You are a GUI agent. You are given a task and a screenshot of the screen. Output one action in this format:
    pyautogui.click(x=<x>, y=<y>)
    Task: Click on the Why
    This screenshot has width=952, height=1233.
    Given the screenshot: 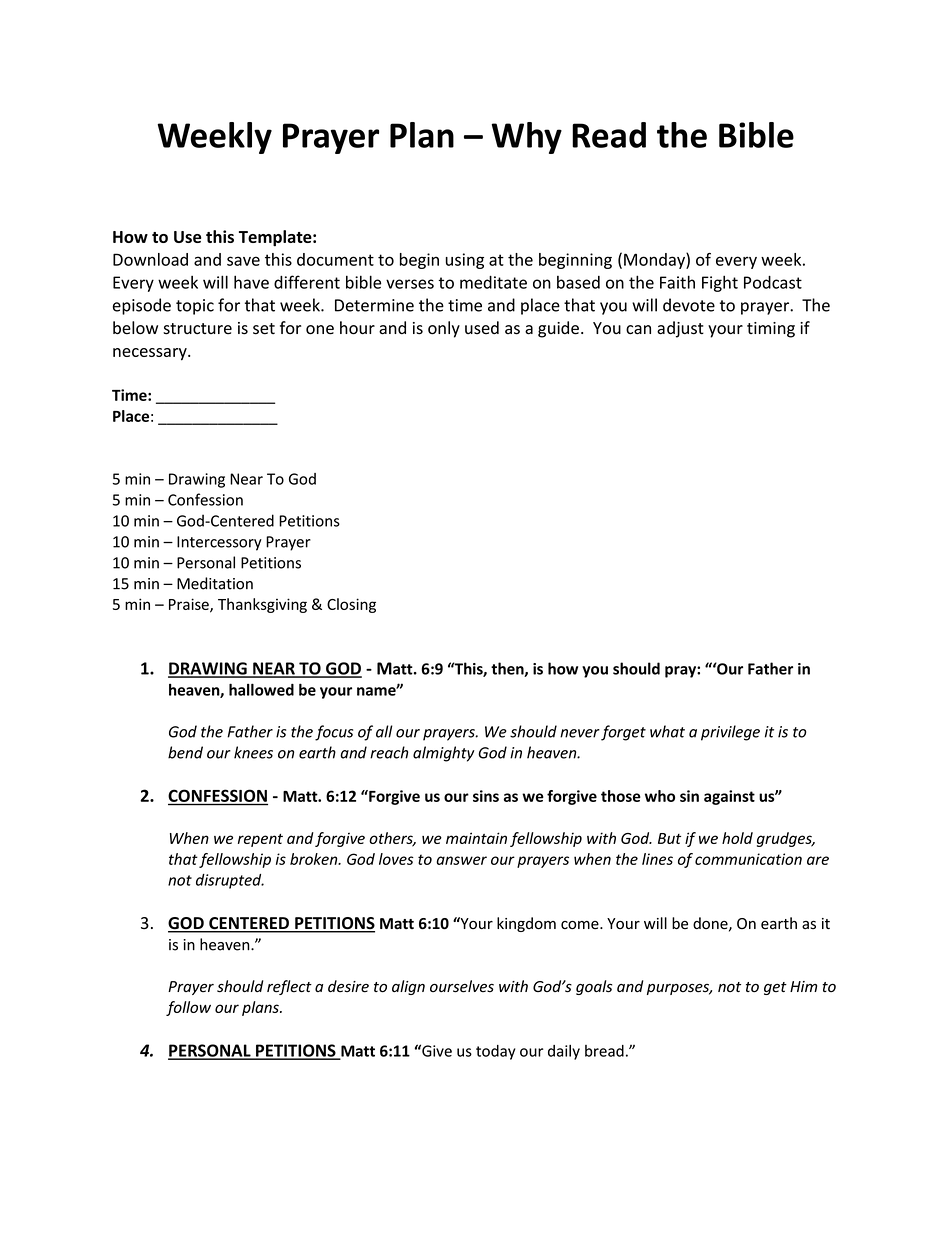 What is the action you would take?
    pyautogui.click(x=527, y=138)
